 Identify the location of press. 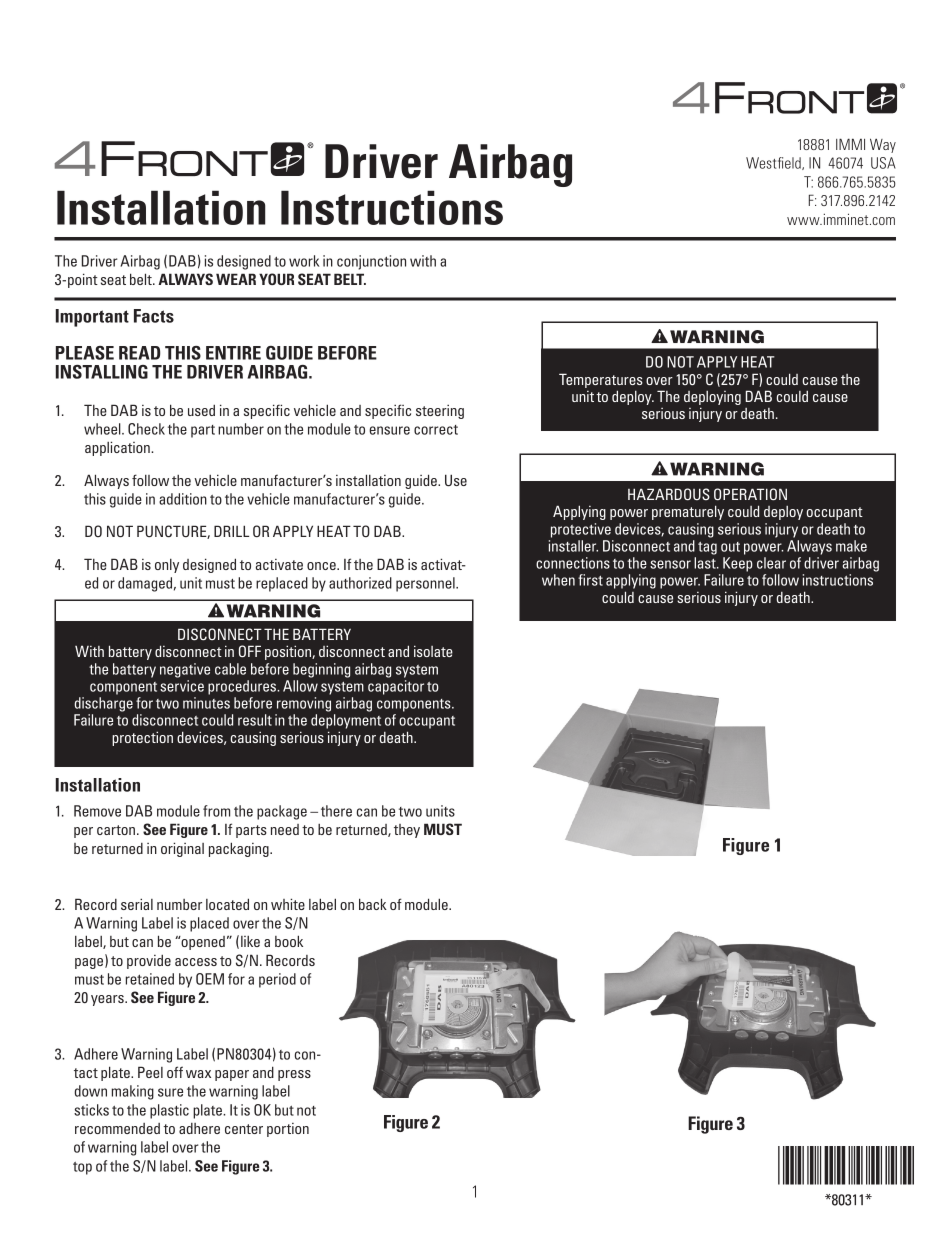
(294, 1075).
